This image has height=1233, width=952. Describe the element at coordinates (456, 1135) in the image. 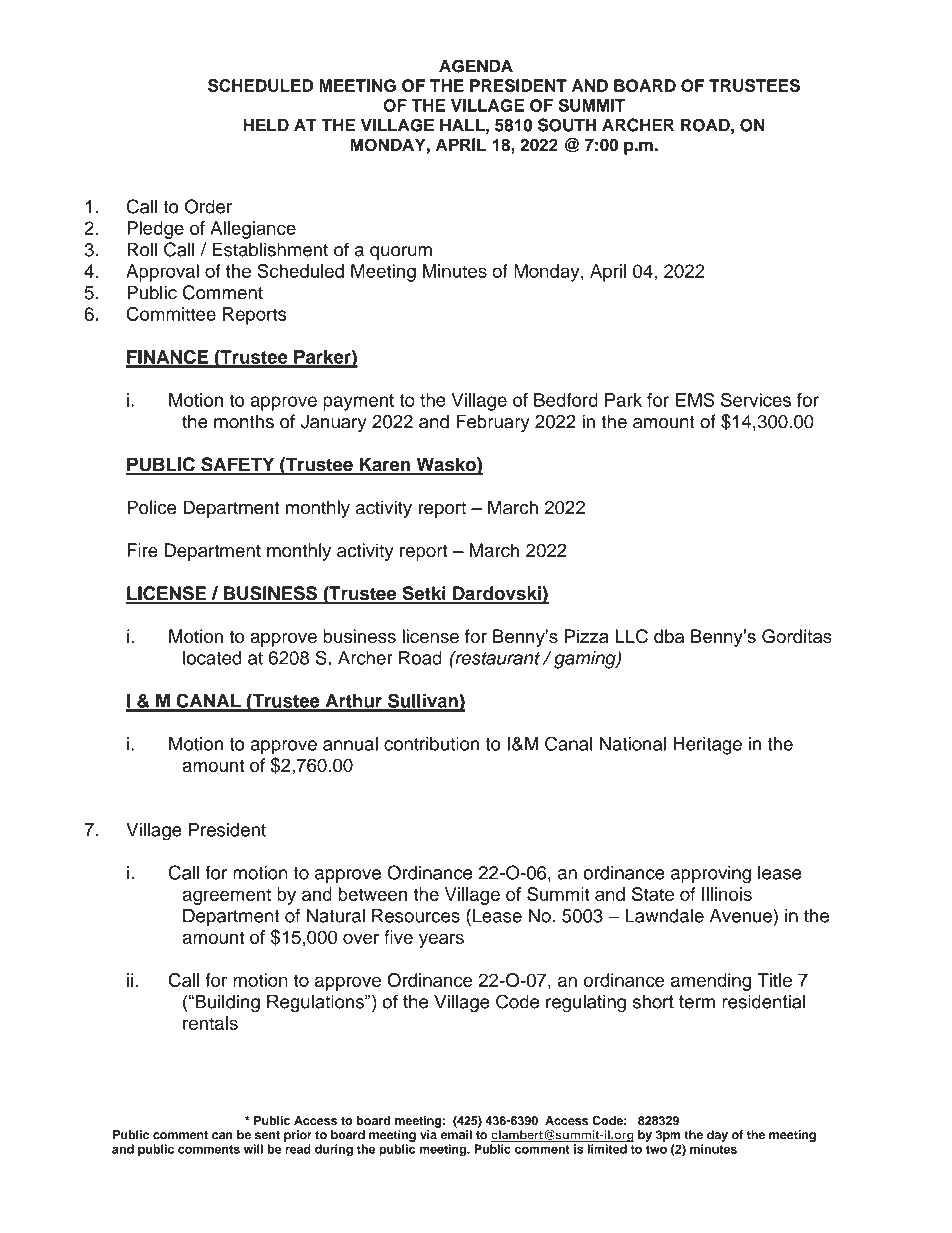

I see `email` at that location.
